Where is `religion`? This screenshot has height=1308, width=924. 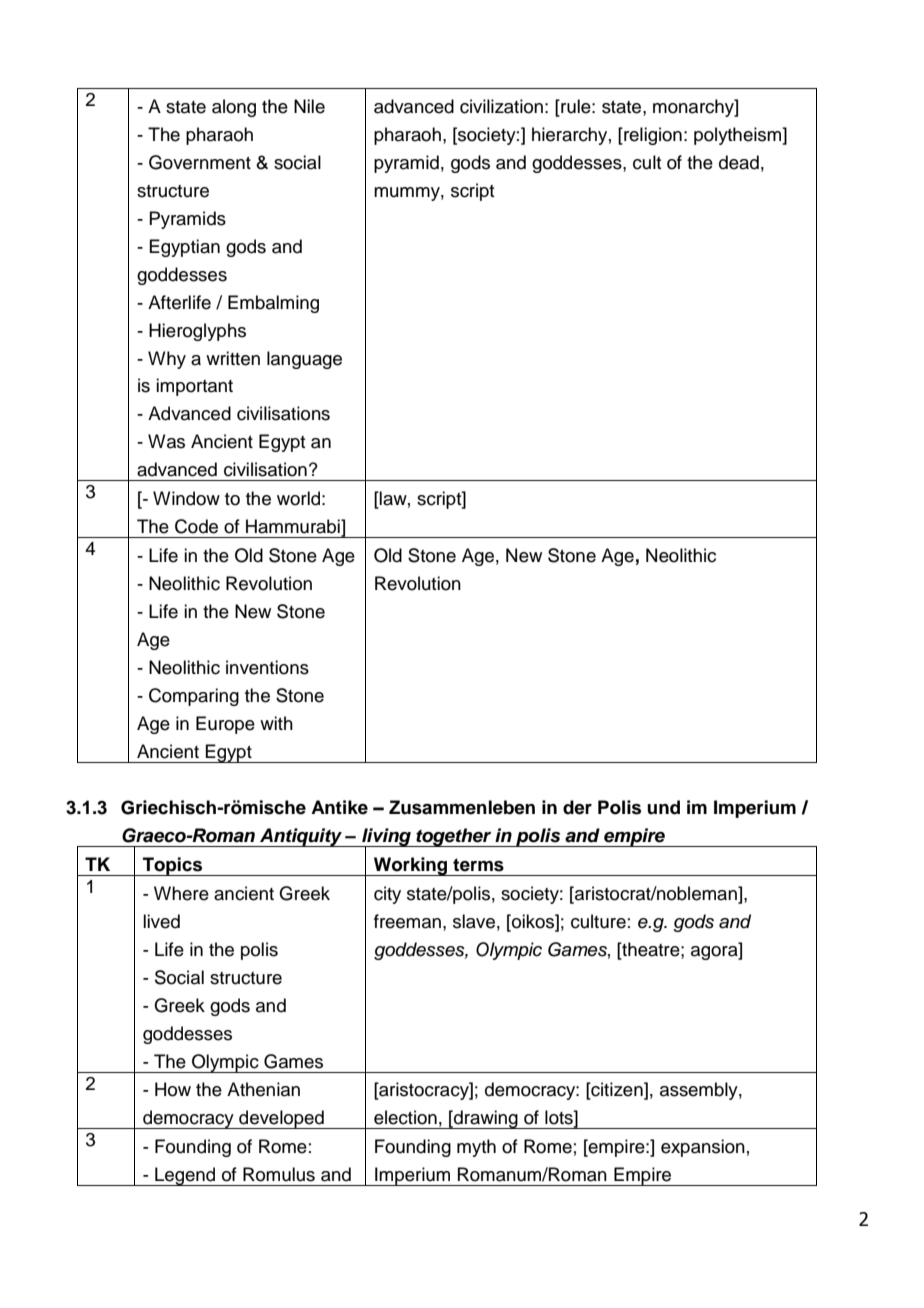 religion is located at coordinates (652, 136).
